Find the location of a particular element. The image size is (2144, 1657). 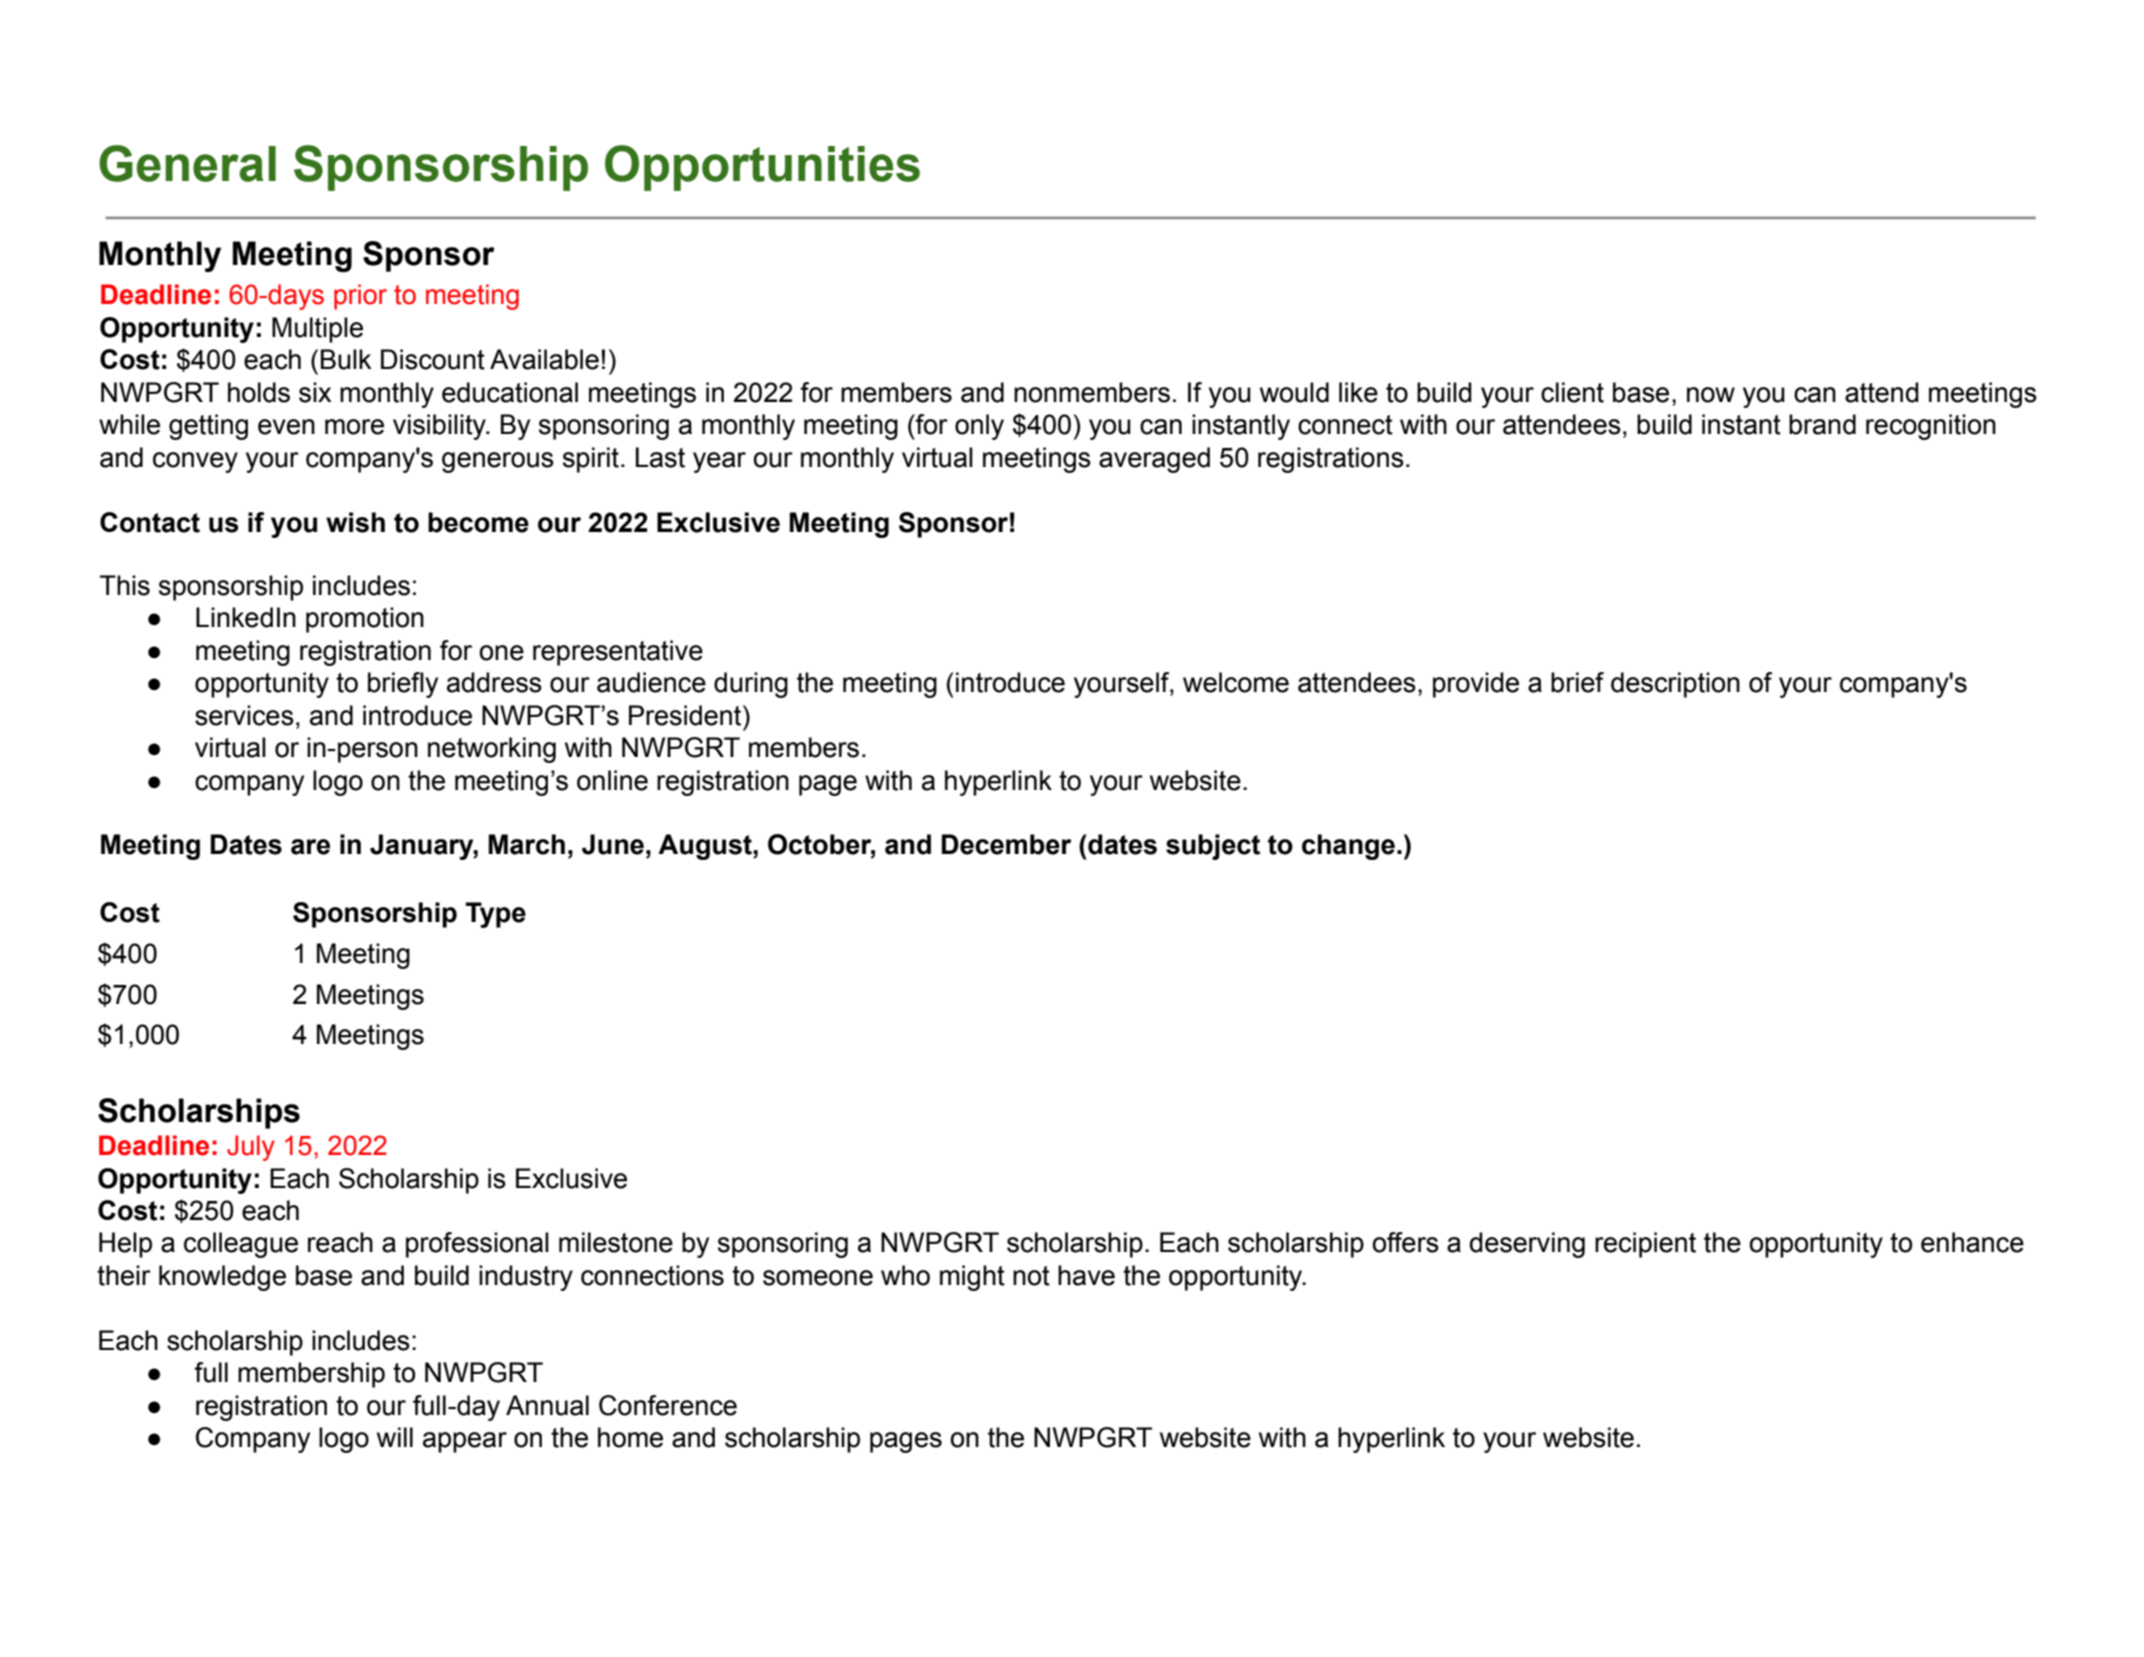

recipient is located at coordinates (1645, 1245).
